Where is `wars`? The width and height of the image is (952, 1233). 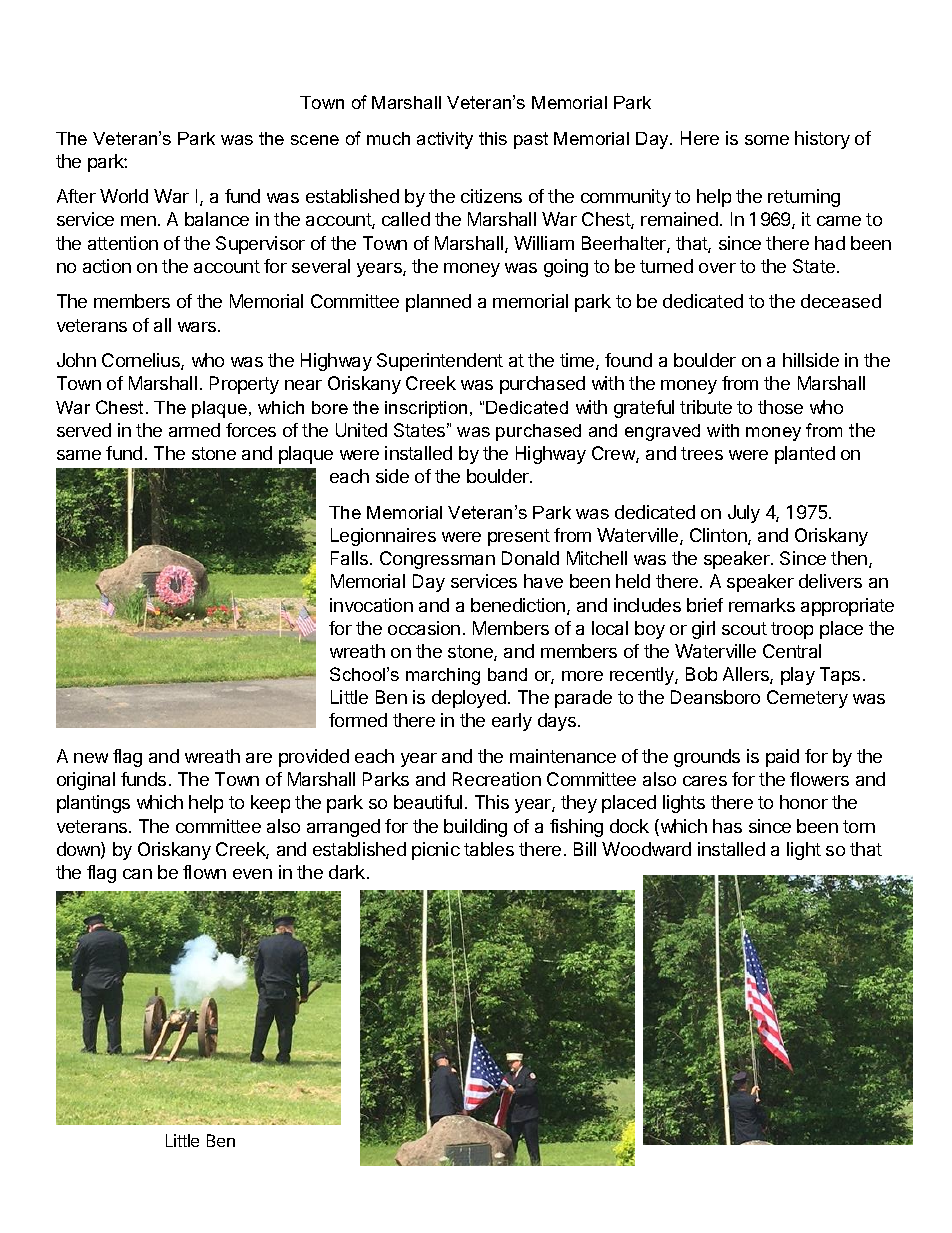 wars is located at coordinates (198, 327).
